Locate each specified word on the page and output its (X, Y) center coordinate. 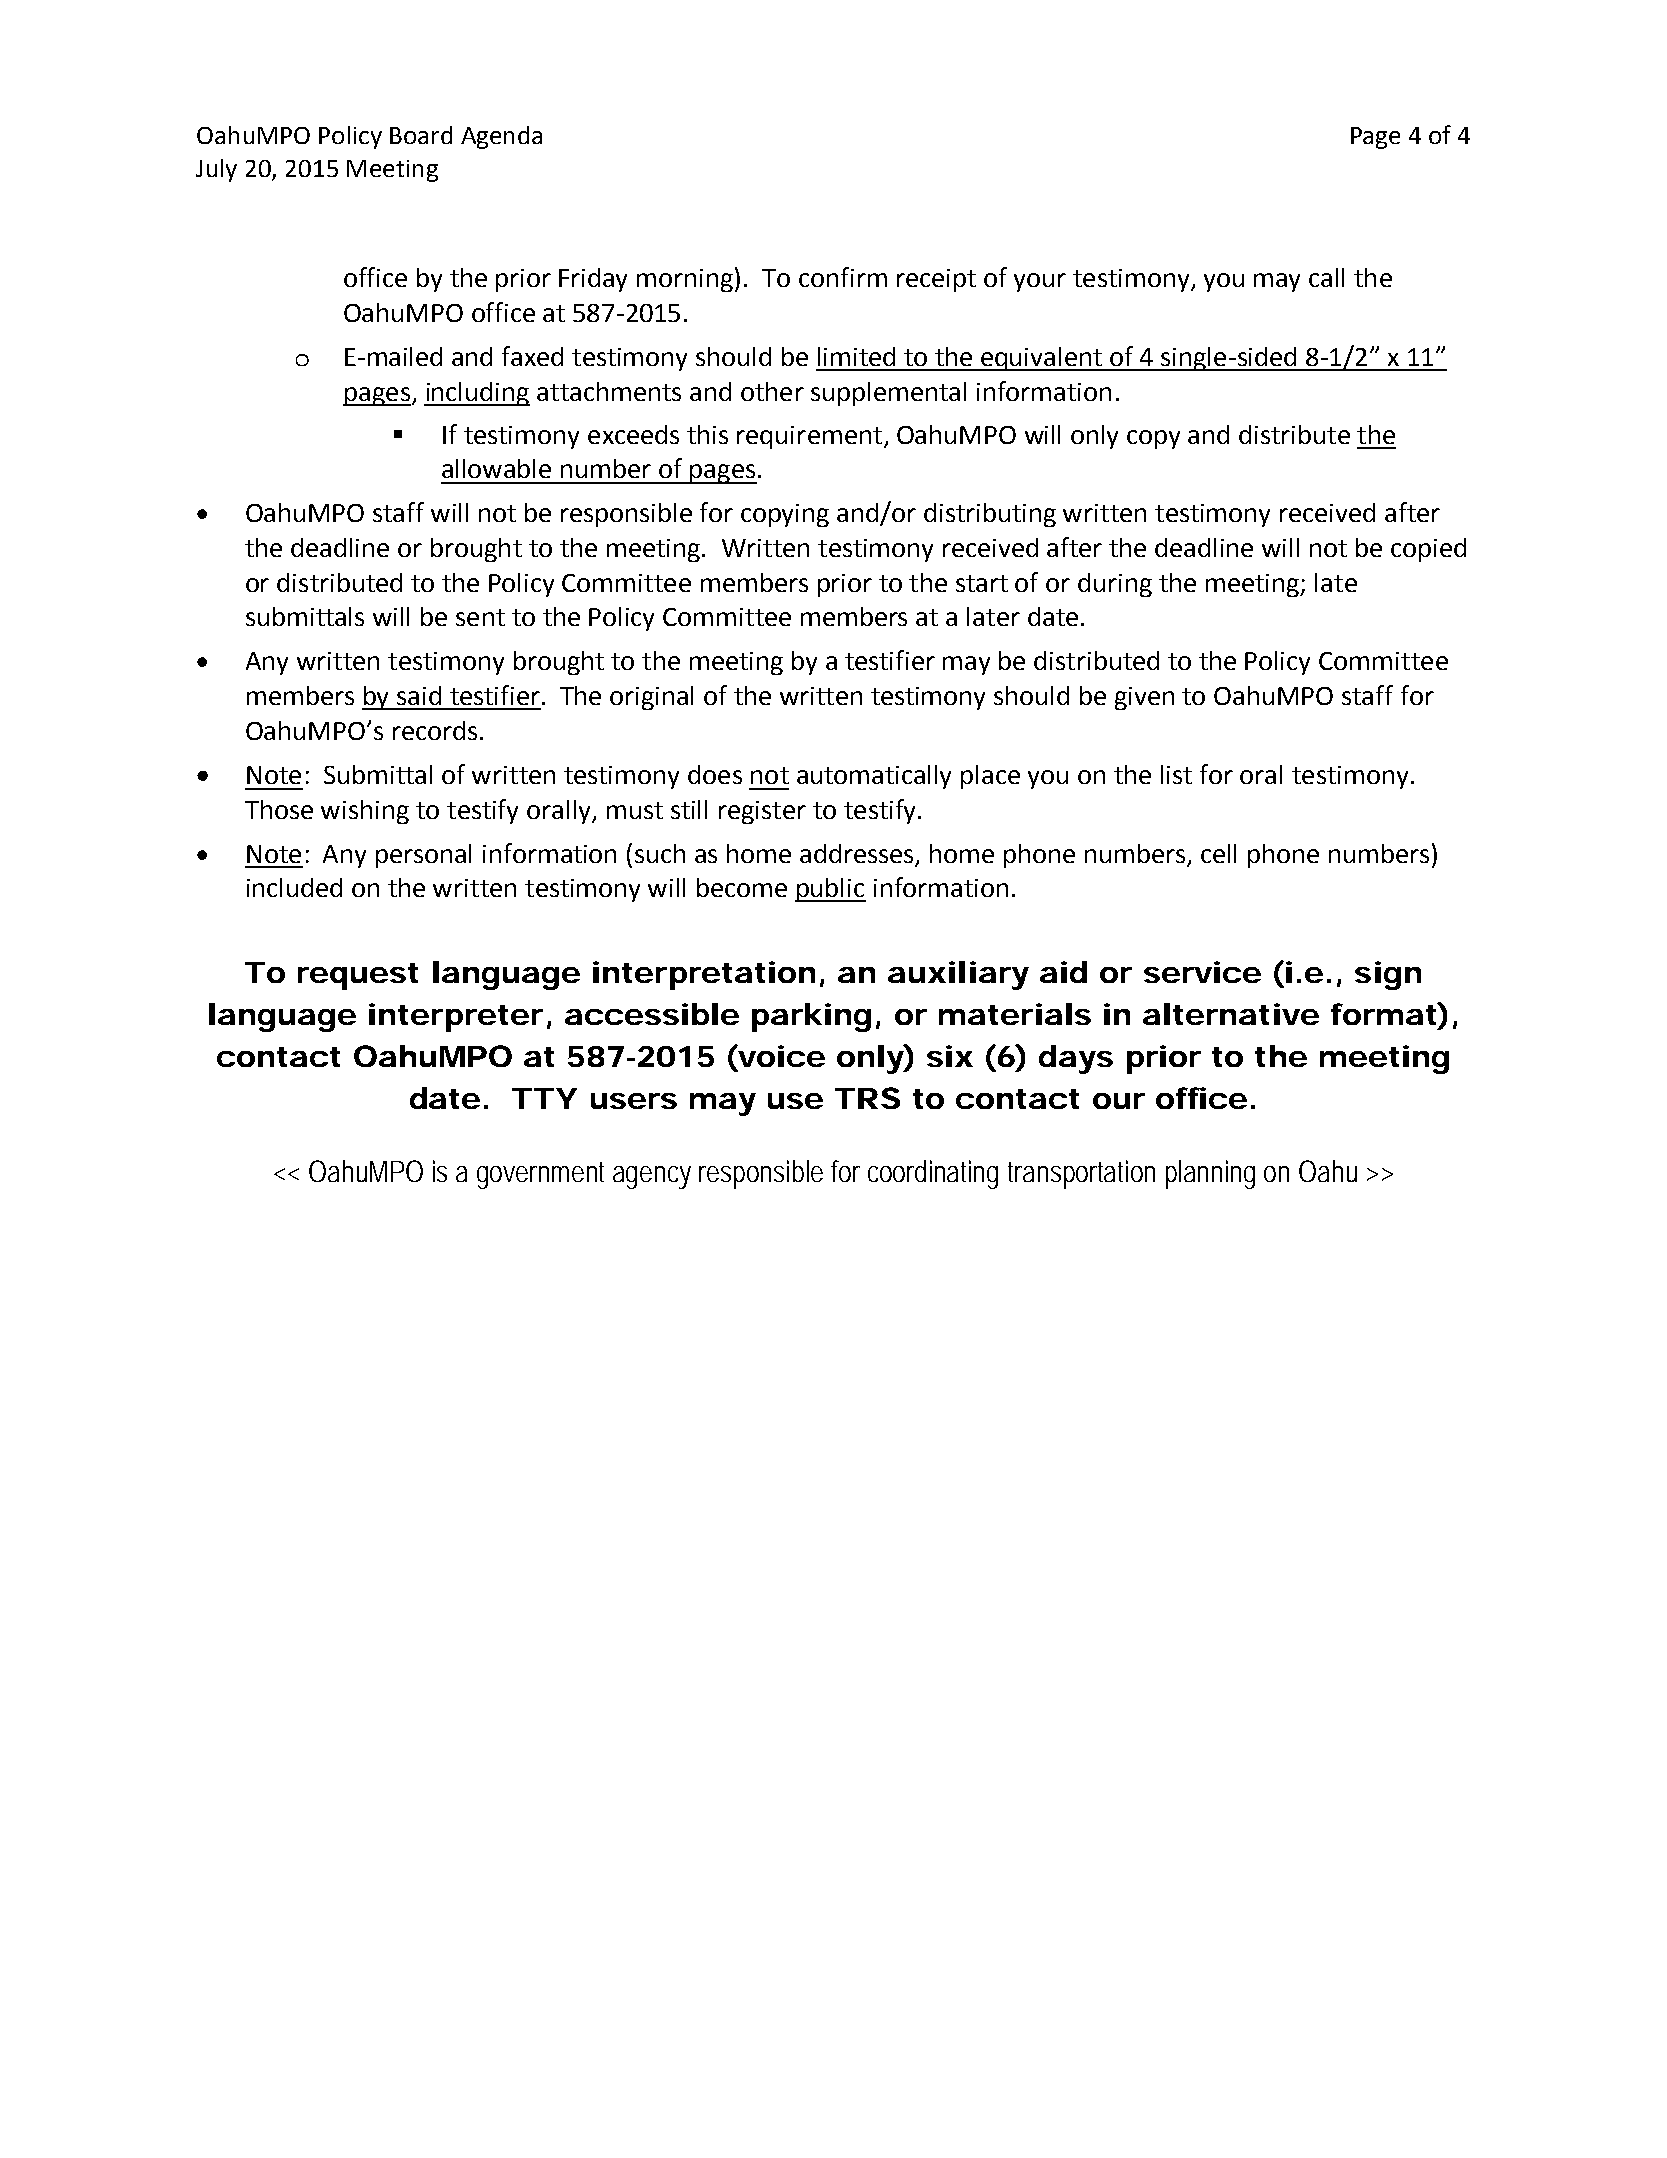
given (1144, 698)
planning (1210, 1174)
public (830, 890)
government (540, 1175)
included (294, 887)
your (1040, 282)
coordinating (933, 1174)
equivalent (1042, 359)
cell (1218, 853)
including (477, 394)
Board (421, 135)
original (651, 698)
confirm (843, 277)
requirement (809, 437)
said (419, 695)
